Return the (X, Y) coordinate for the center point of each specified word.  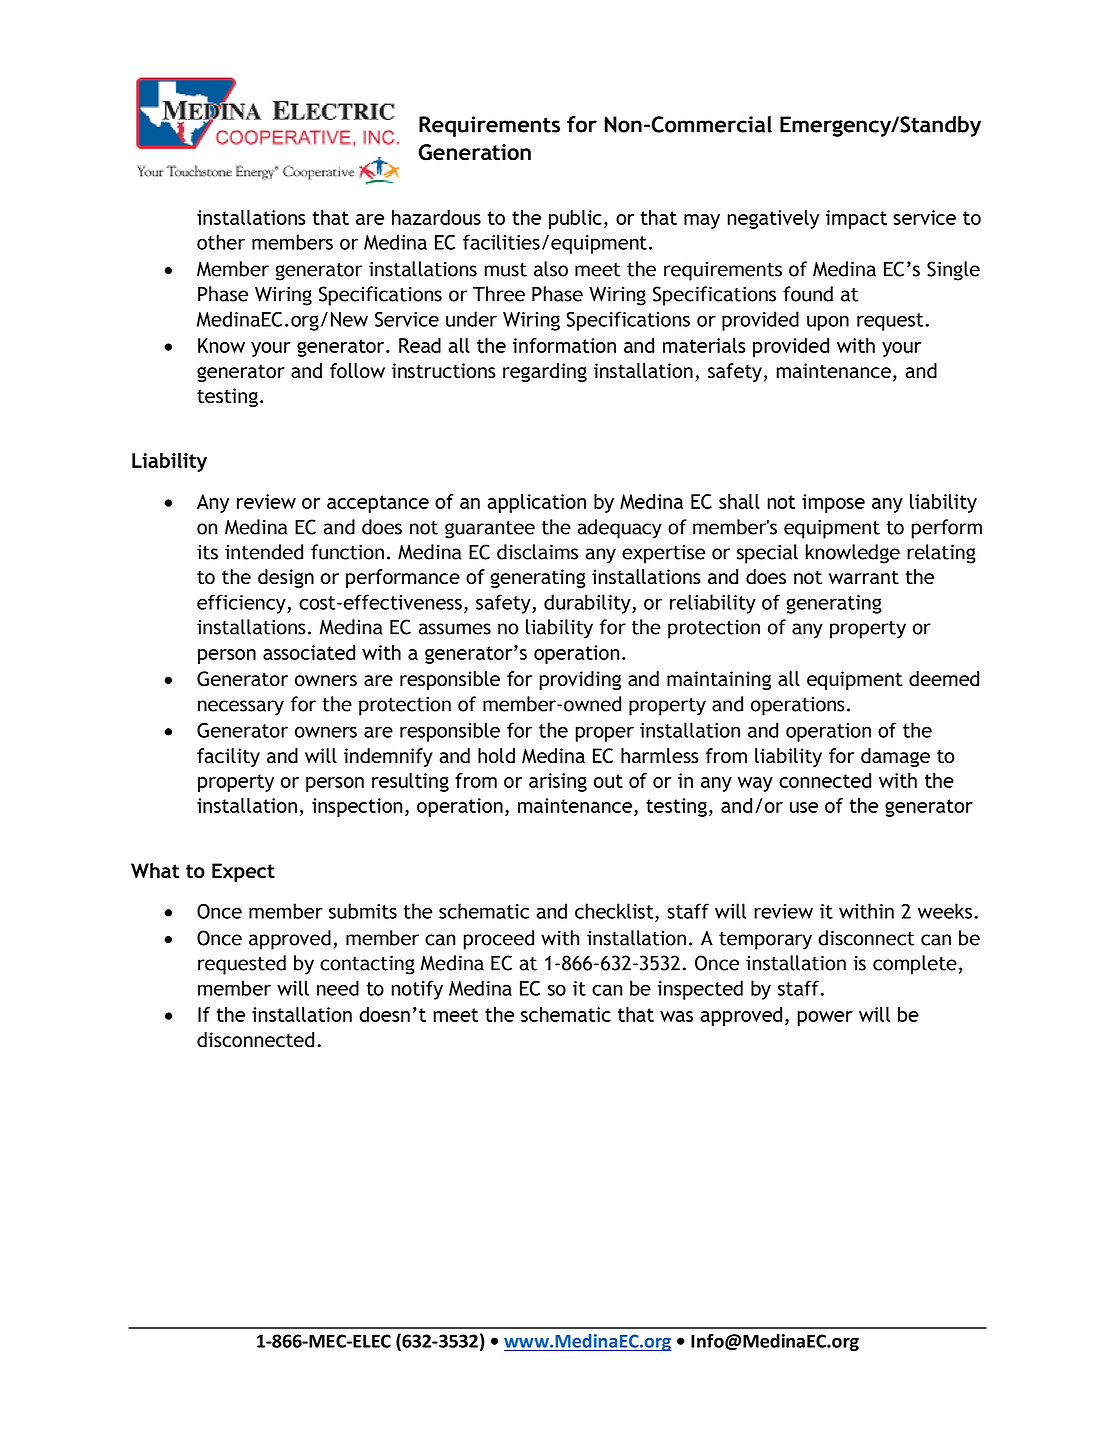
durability (588, 604)
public (575, 219)
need (338, 988)
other (221, 242)
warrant (864, 577)
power (825, 1018)
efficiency (242, 604)
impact (856, 219)
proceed (498, 940)
